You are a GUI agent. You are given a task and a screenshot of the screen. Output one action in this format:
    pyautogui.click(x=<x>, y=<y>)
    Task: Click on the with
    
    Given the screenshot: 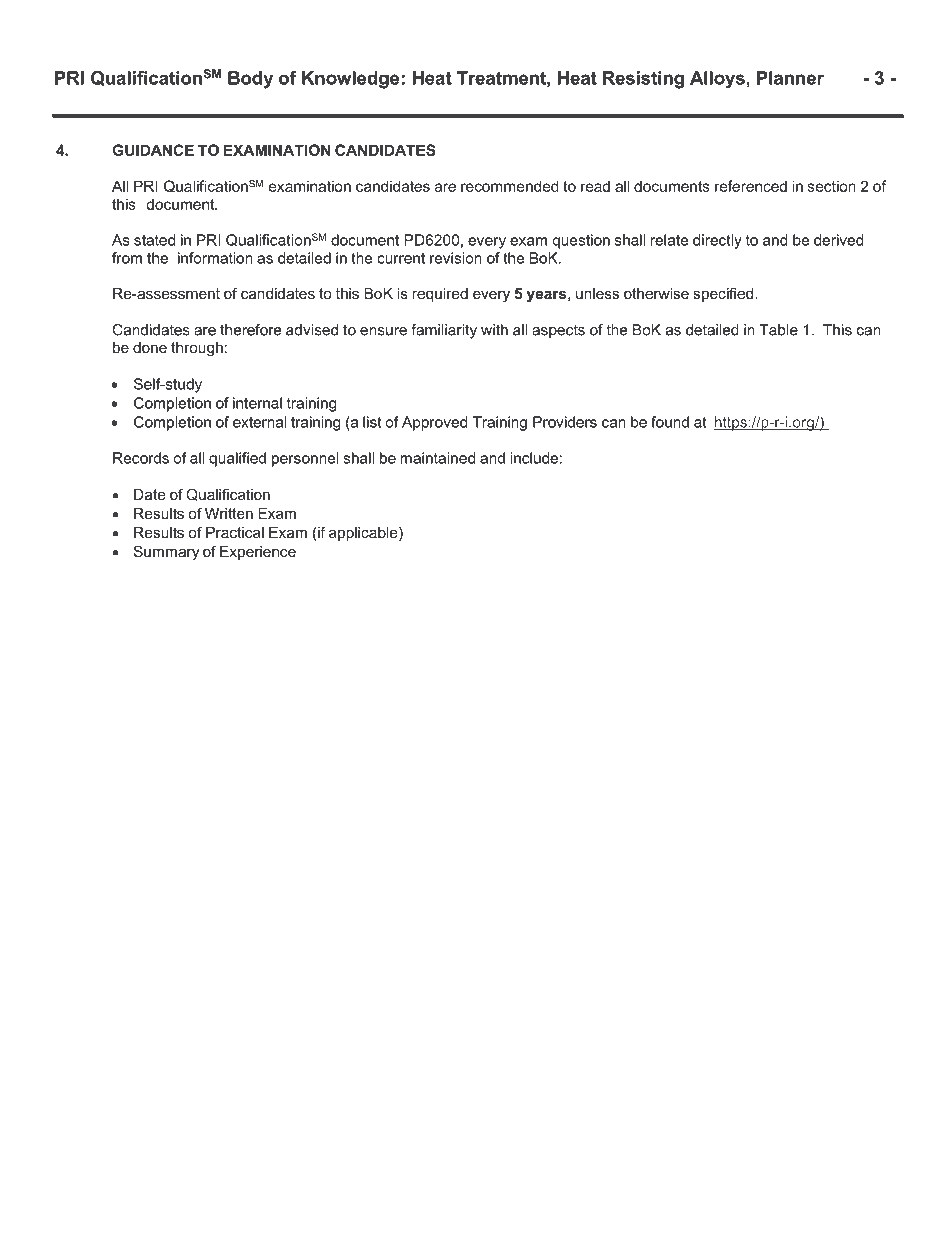 What is the action you would take?
    pyautogui.click(x=494, y=330)
